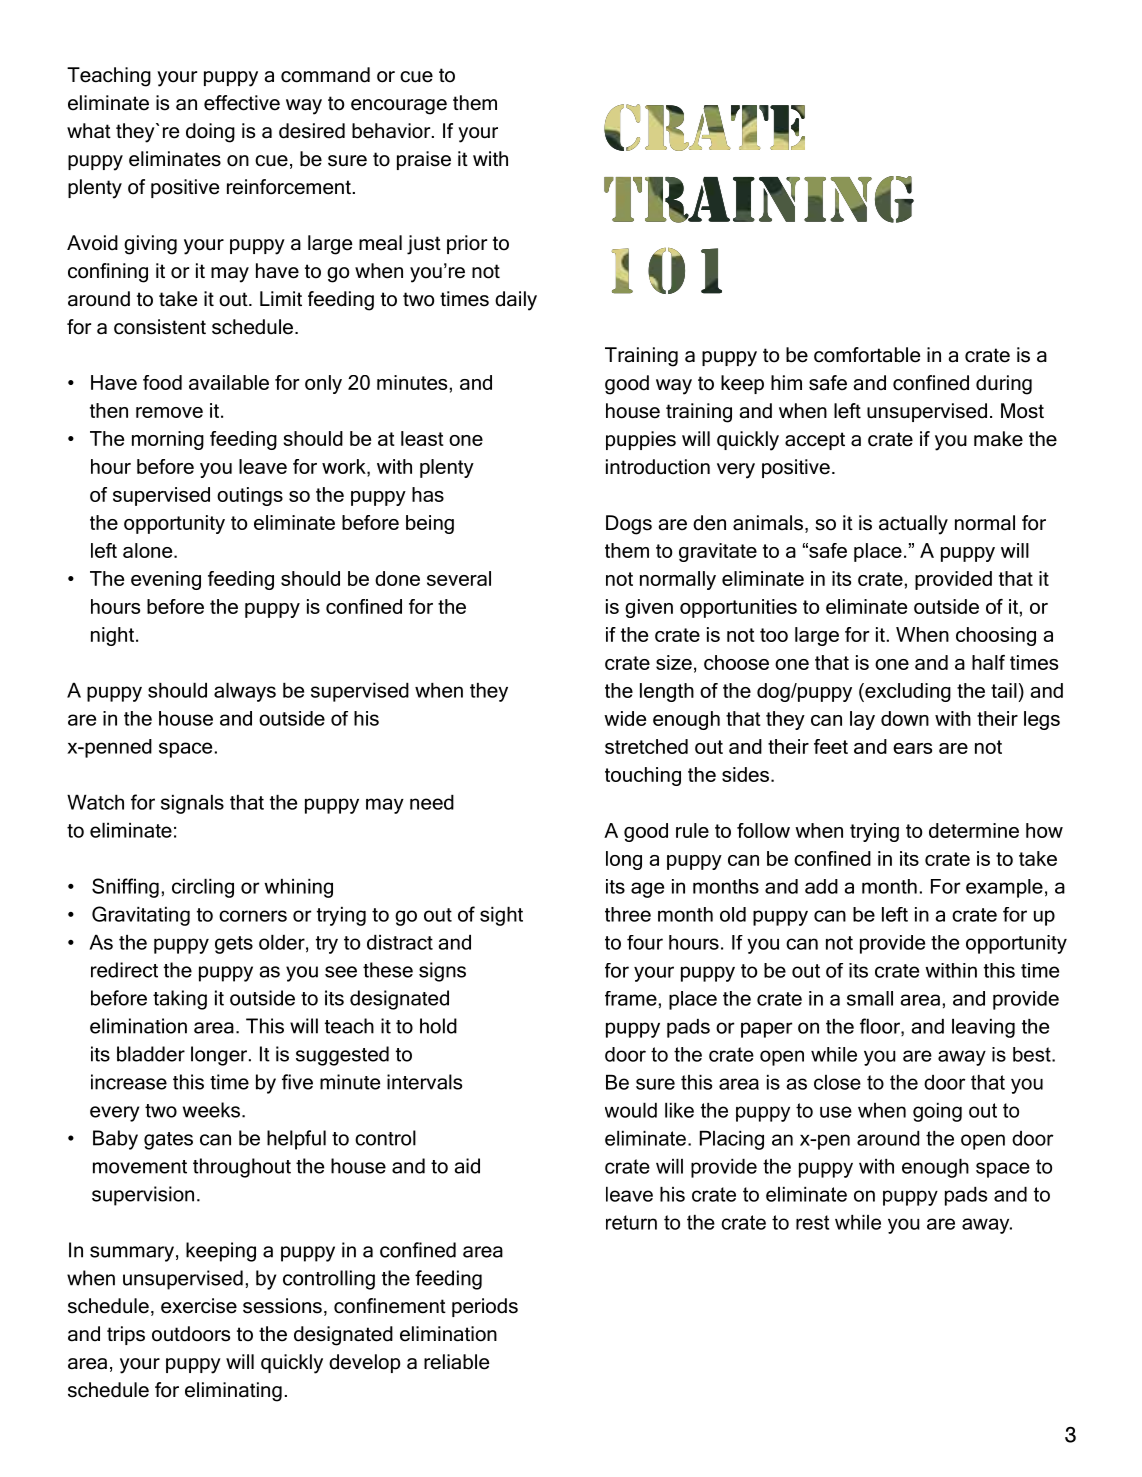 Image resolution: width=1142 pixels, height=1477 pixels. Describe the element at coordinates (250, 496) in the image. I see `outings` at that location.
